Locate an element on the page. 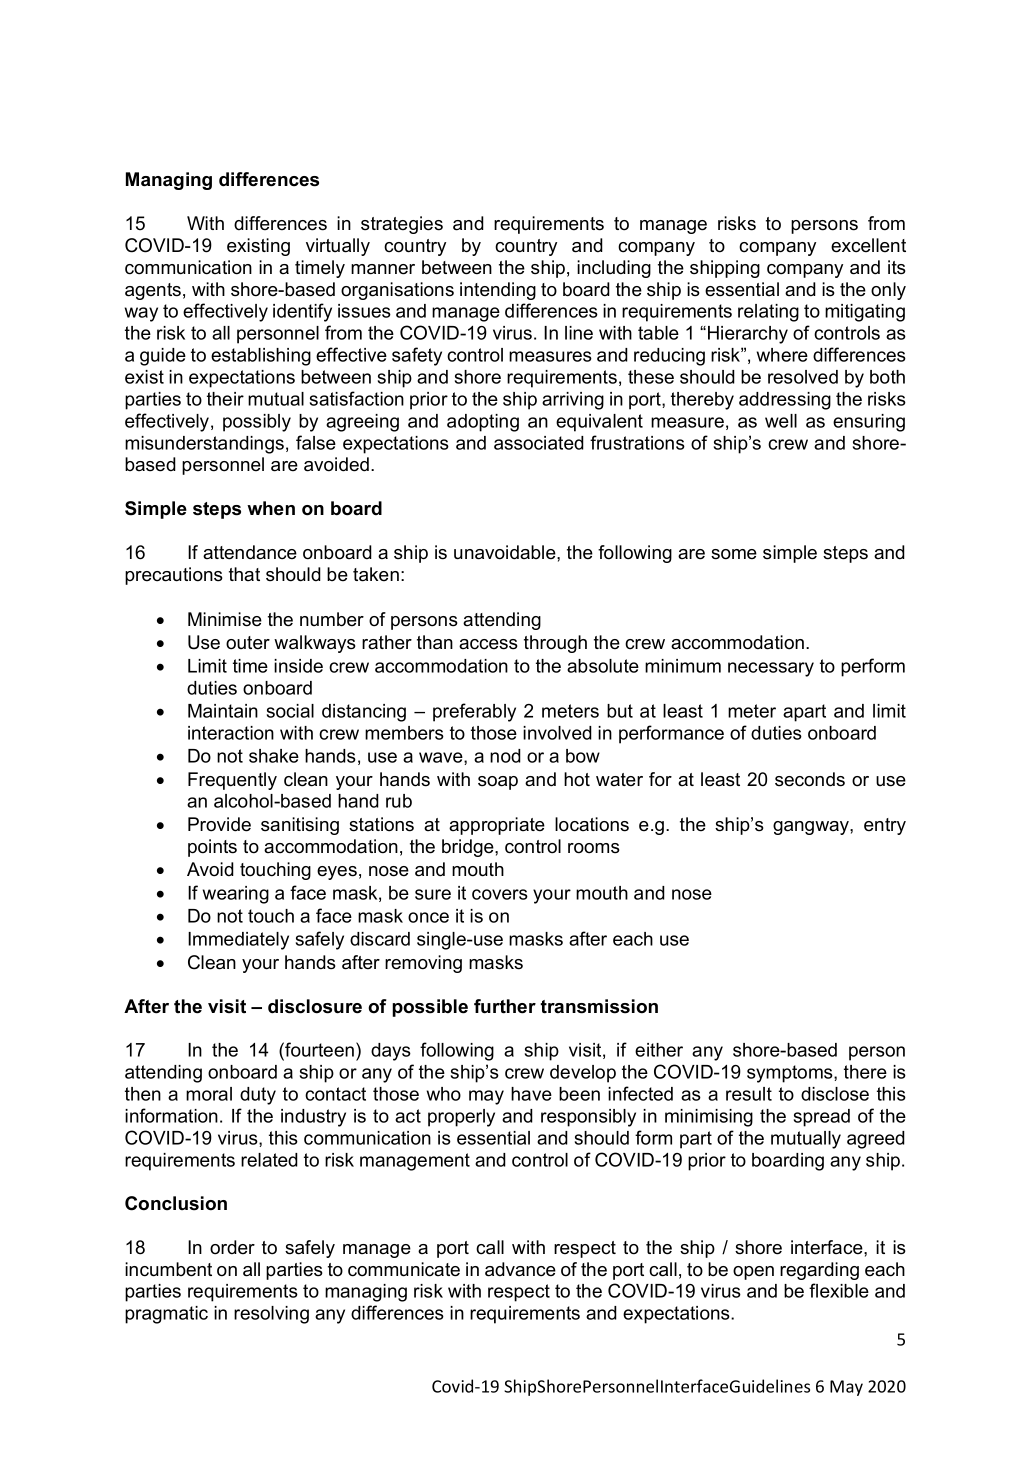  identify is located at coordinates (302, 312).
